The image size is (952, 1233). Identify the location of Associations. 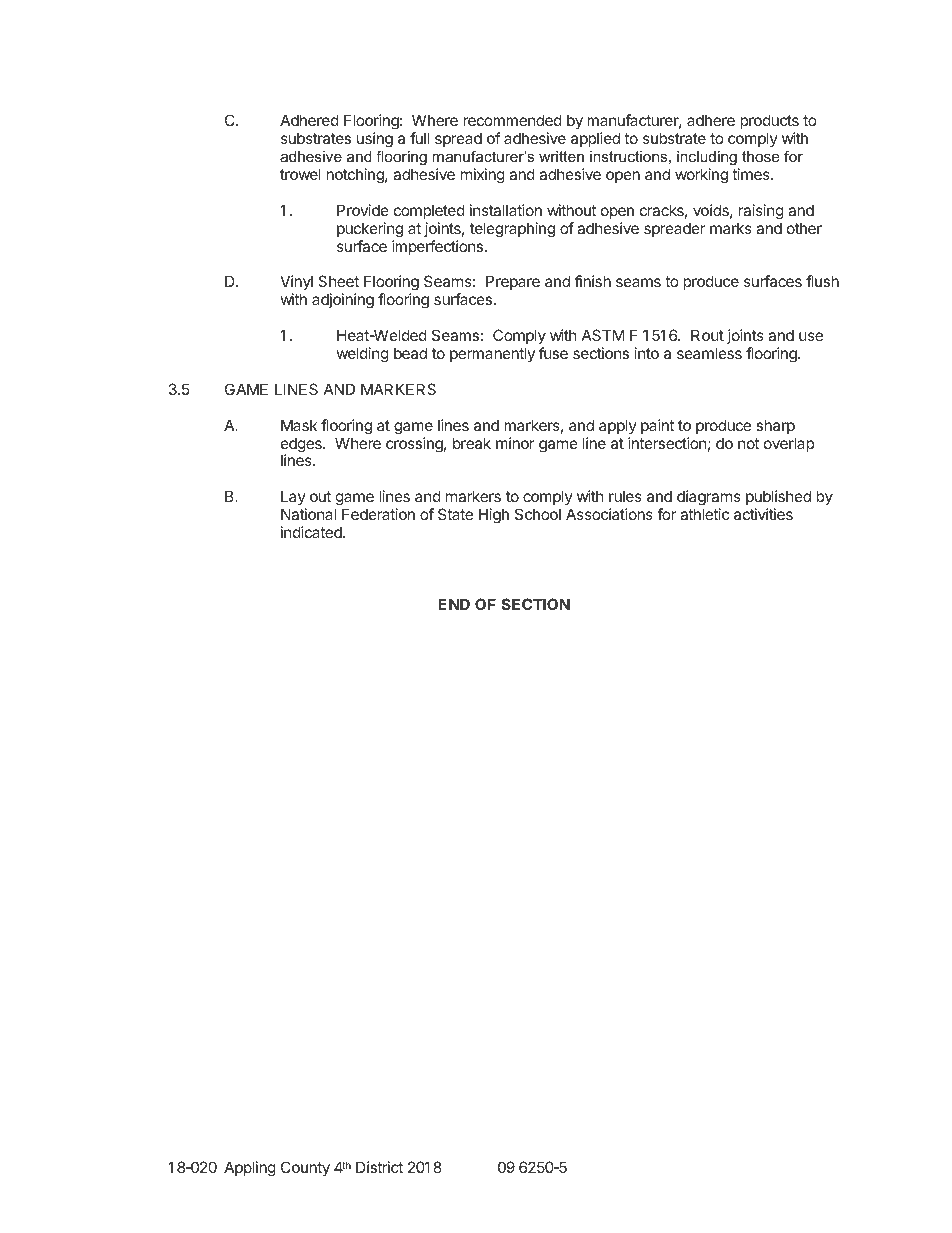
(609, 514).
